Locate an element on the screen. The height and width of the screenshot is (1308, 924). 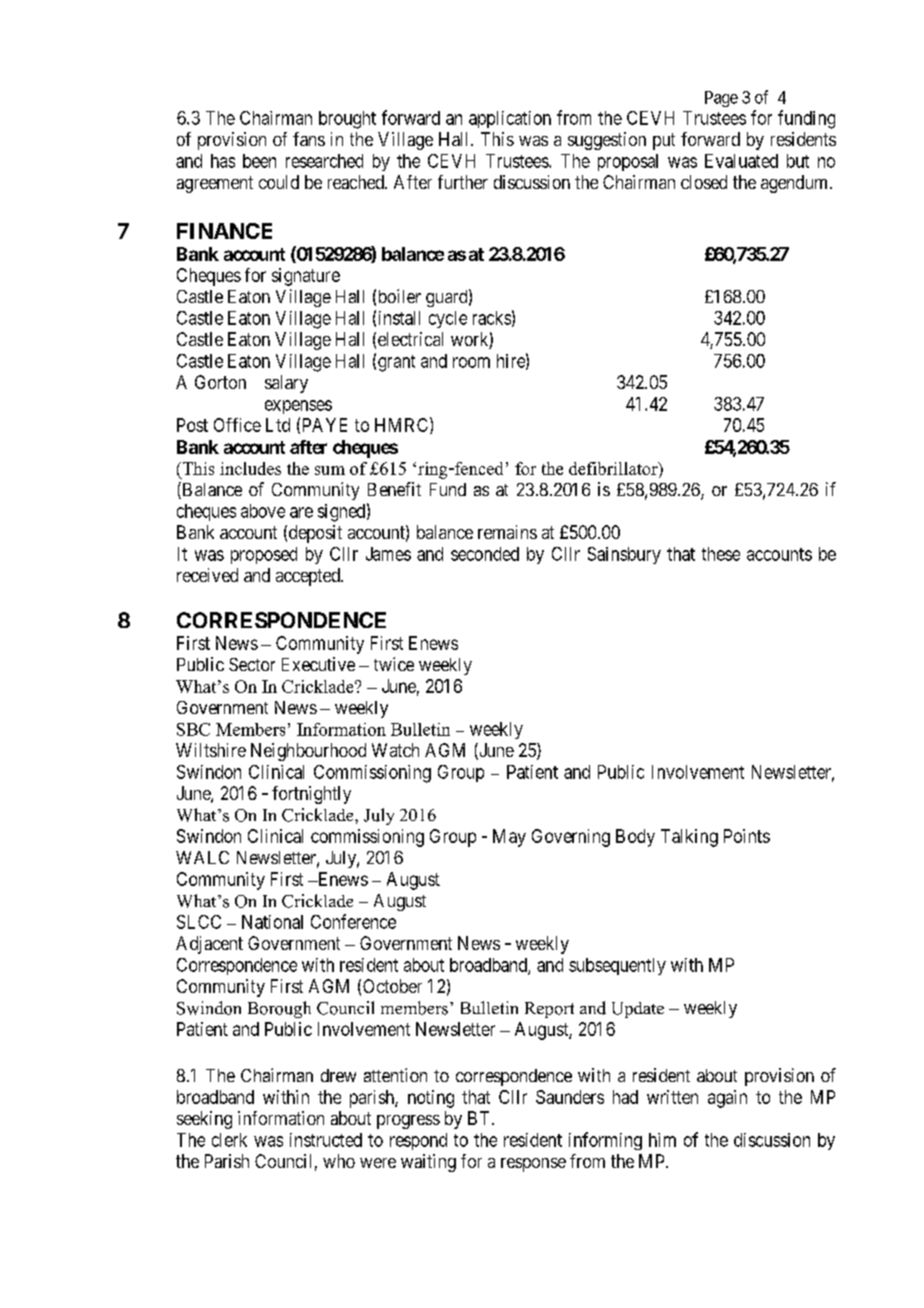
seconded is located at coordinates (485, 554).
